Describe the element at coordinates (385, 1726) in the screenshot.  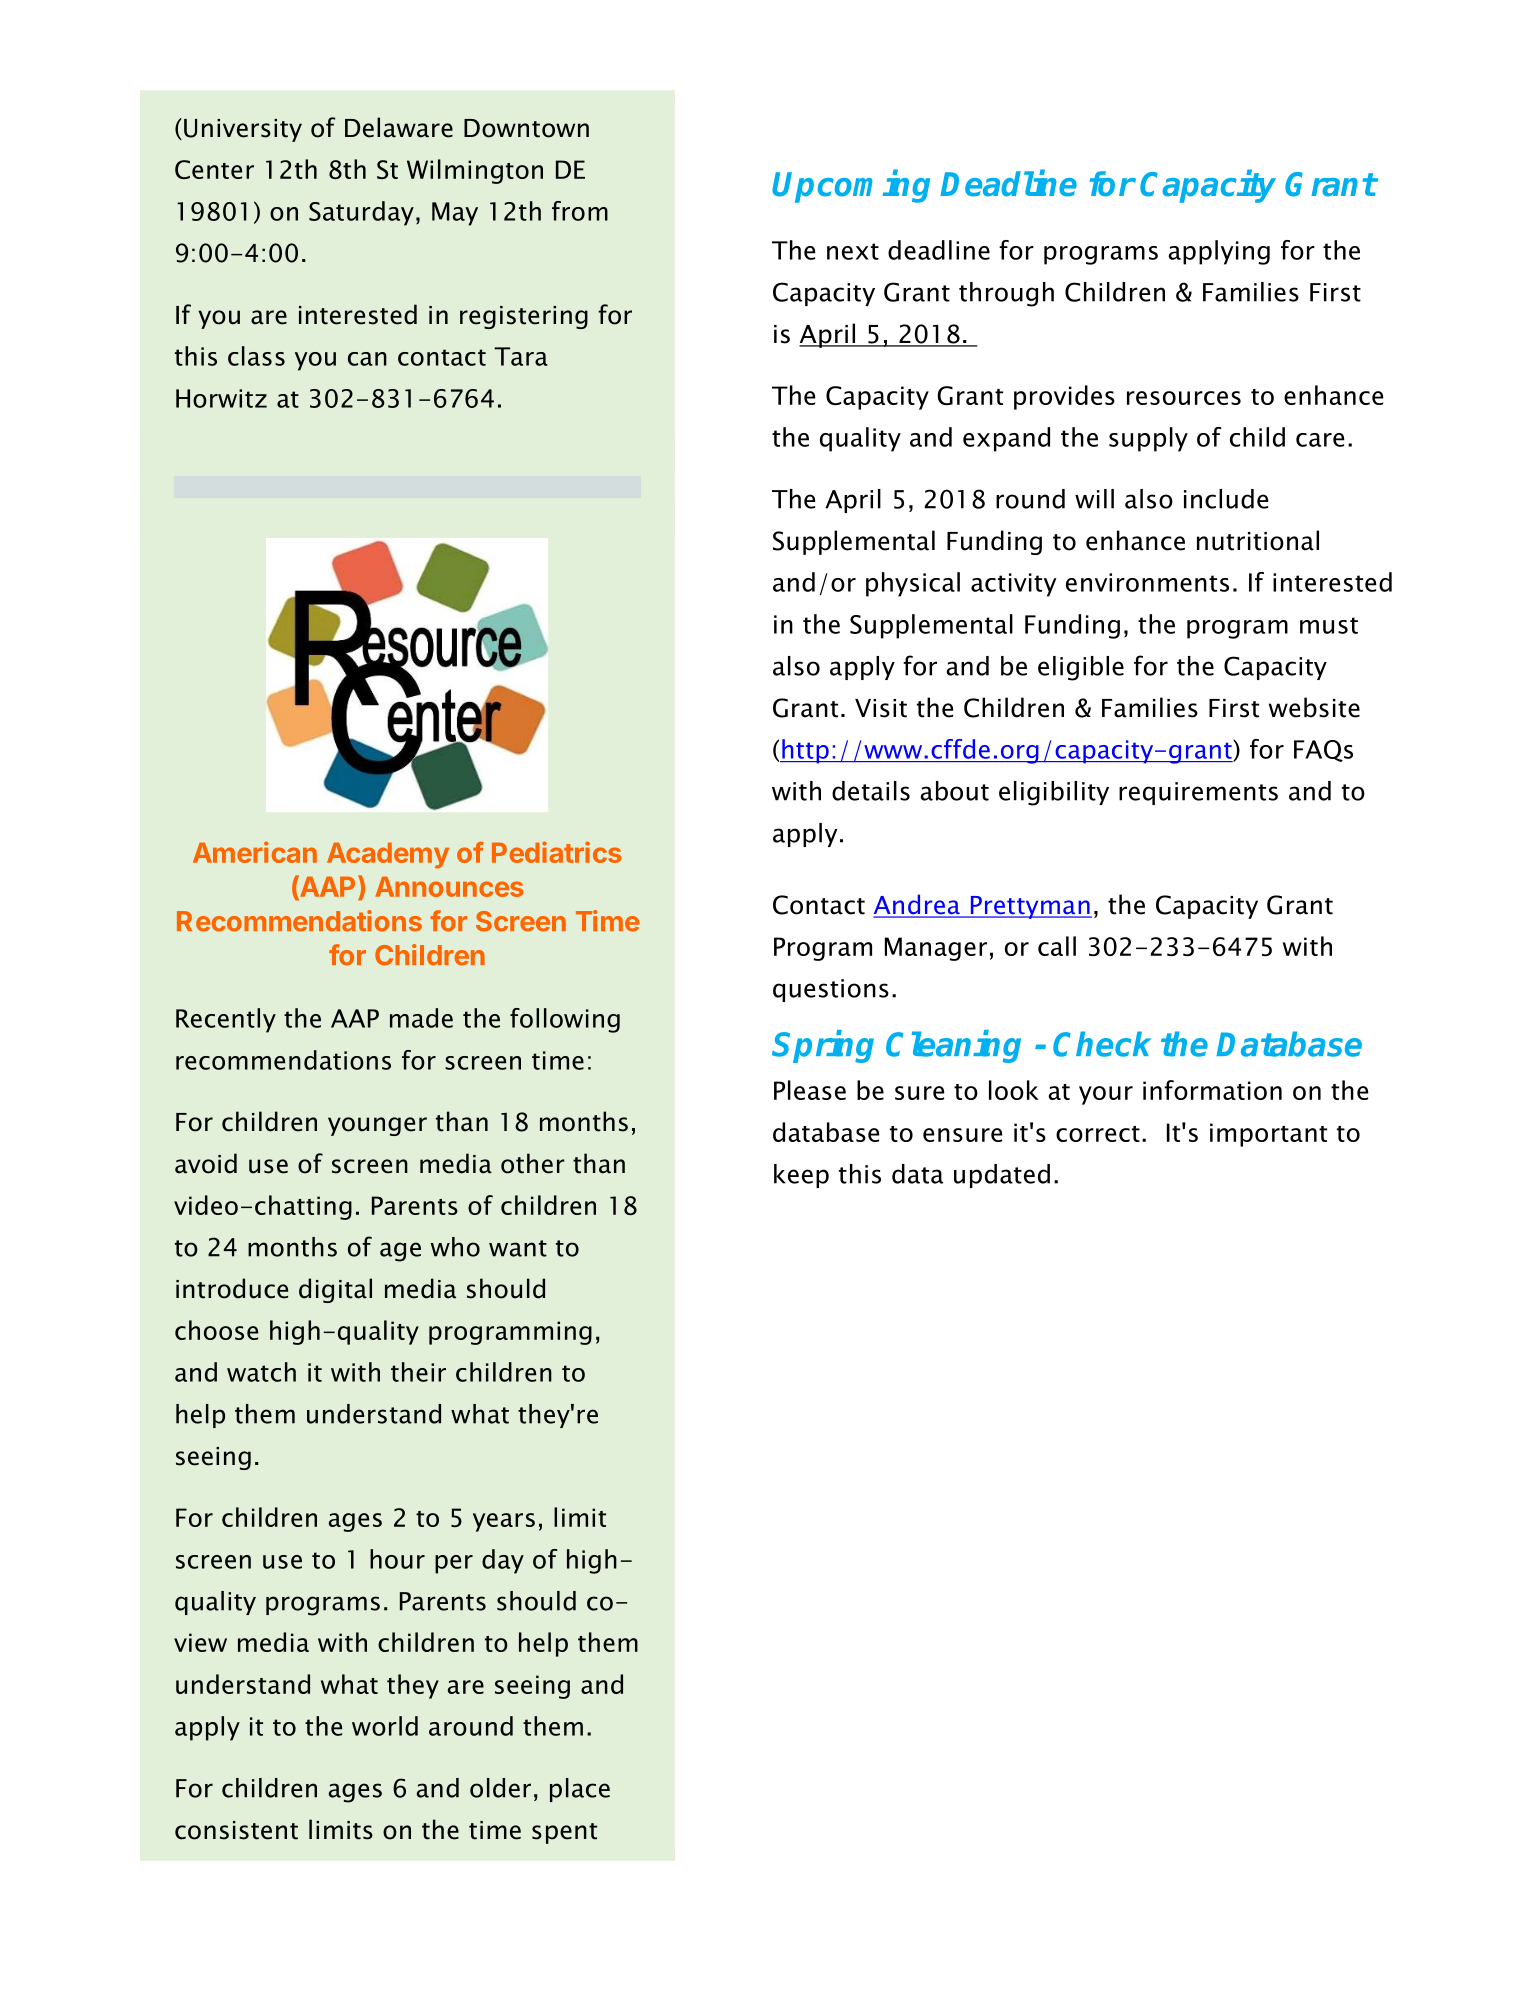
I see `world` at that location.
